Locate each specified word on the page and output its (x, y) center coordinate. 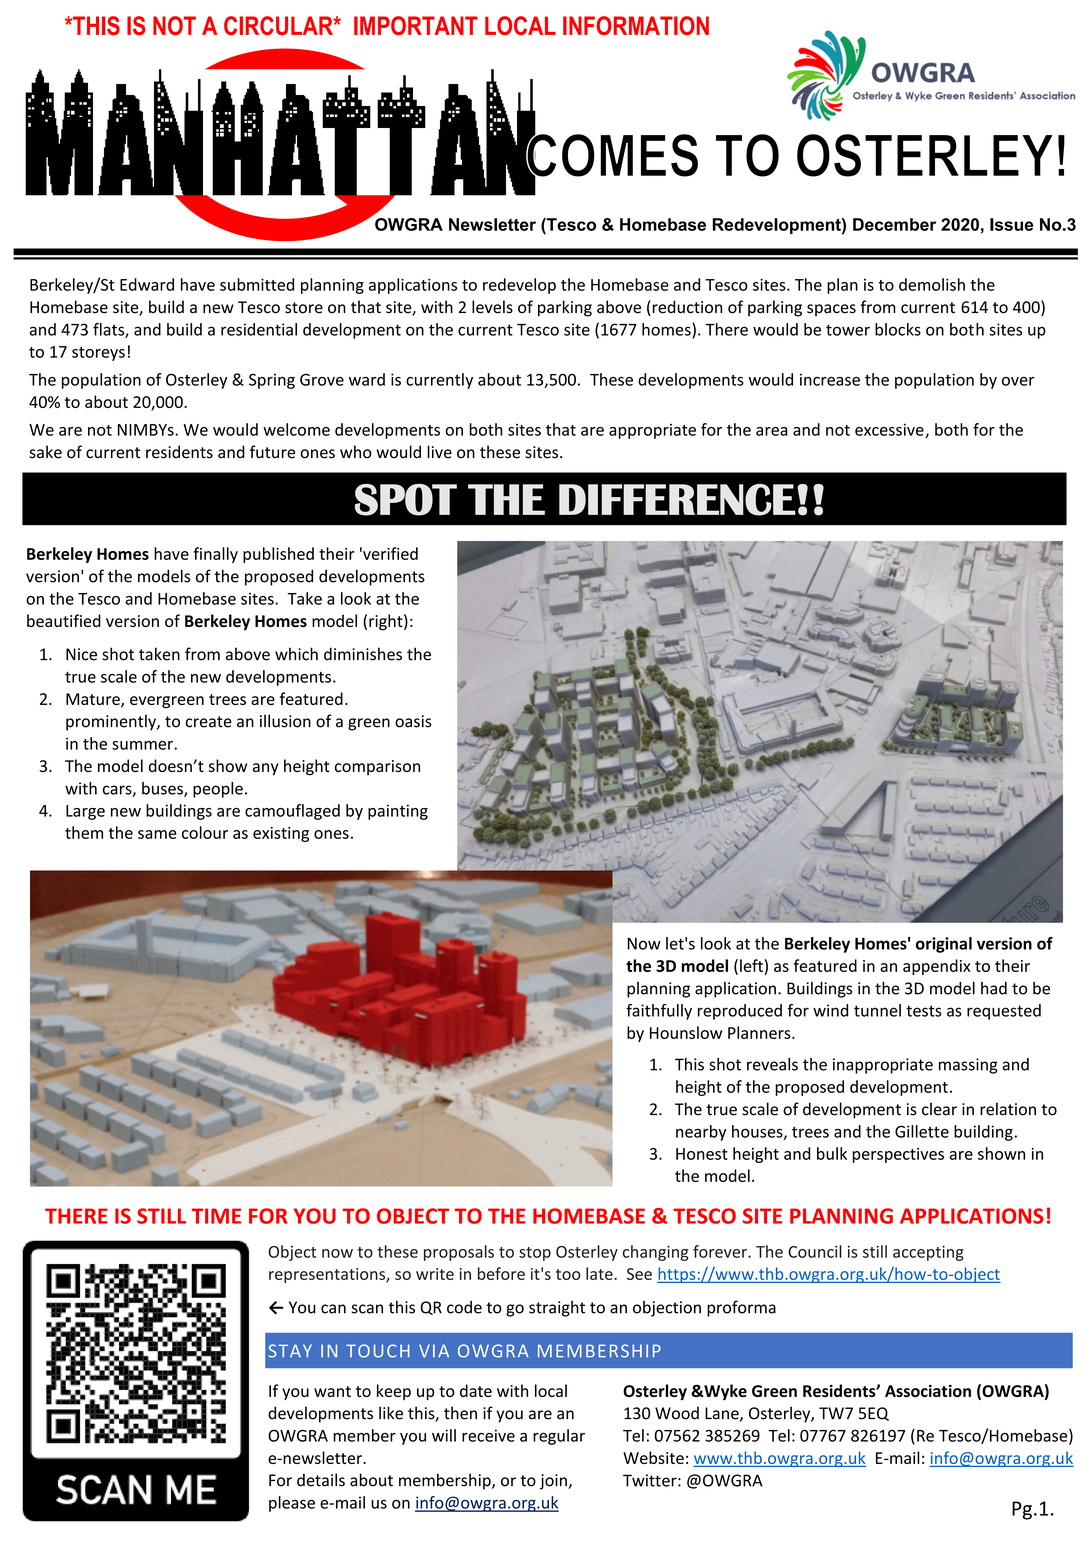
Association (928, 1391)
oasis (413, 721)
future (272, 452)
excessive (890, 430)
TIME (216, 1216)
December (894, 224)
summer (143, 745)
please (292, 1504)
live (439, 452)
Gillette (922, 1131)
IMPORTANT (416, 25)
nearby (701, 1133)
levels (492, 307)
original (944, 945)
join (554, 1482)
